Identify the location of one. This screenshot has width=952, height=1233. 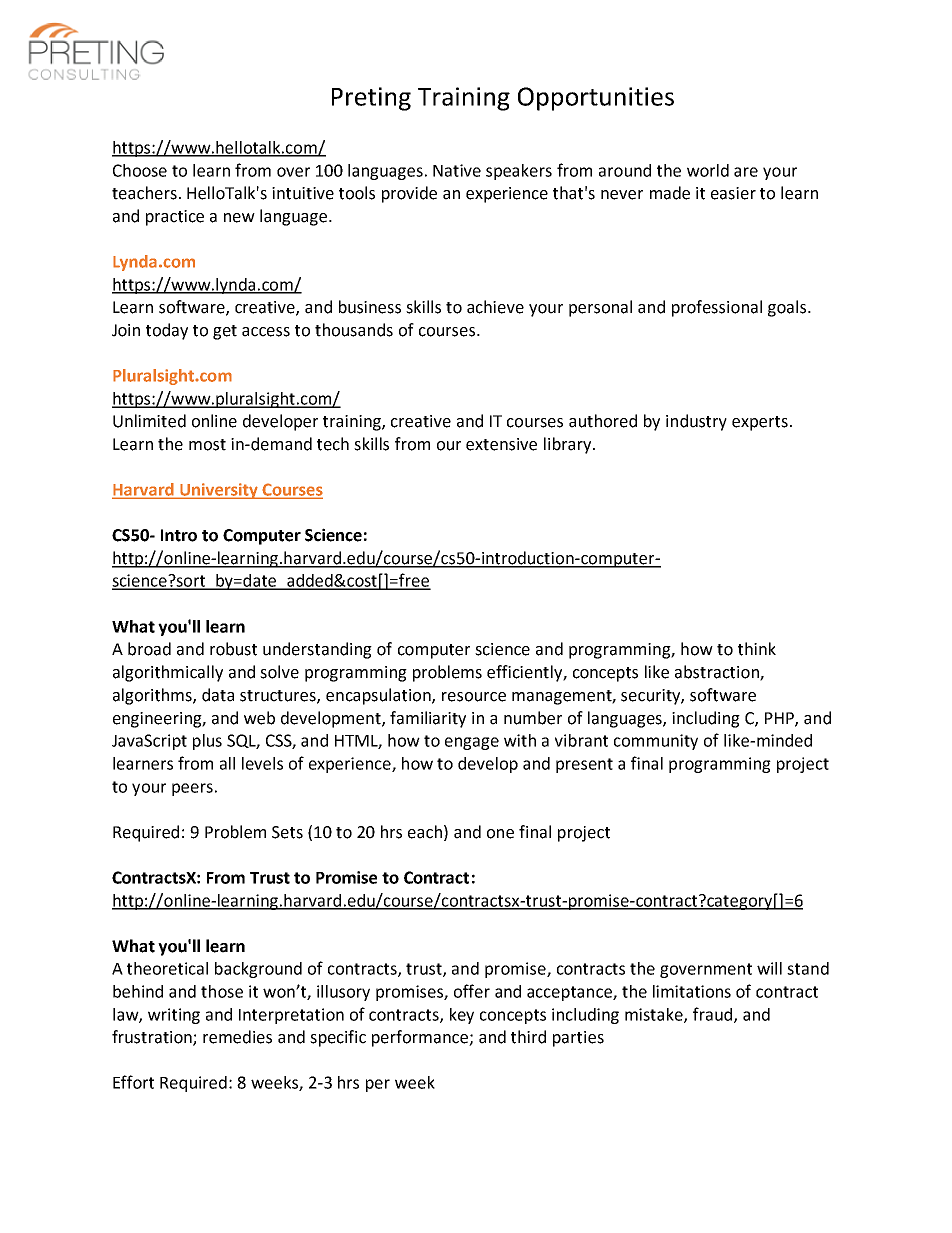
(500, 834).
